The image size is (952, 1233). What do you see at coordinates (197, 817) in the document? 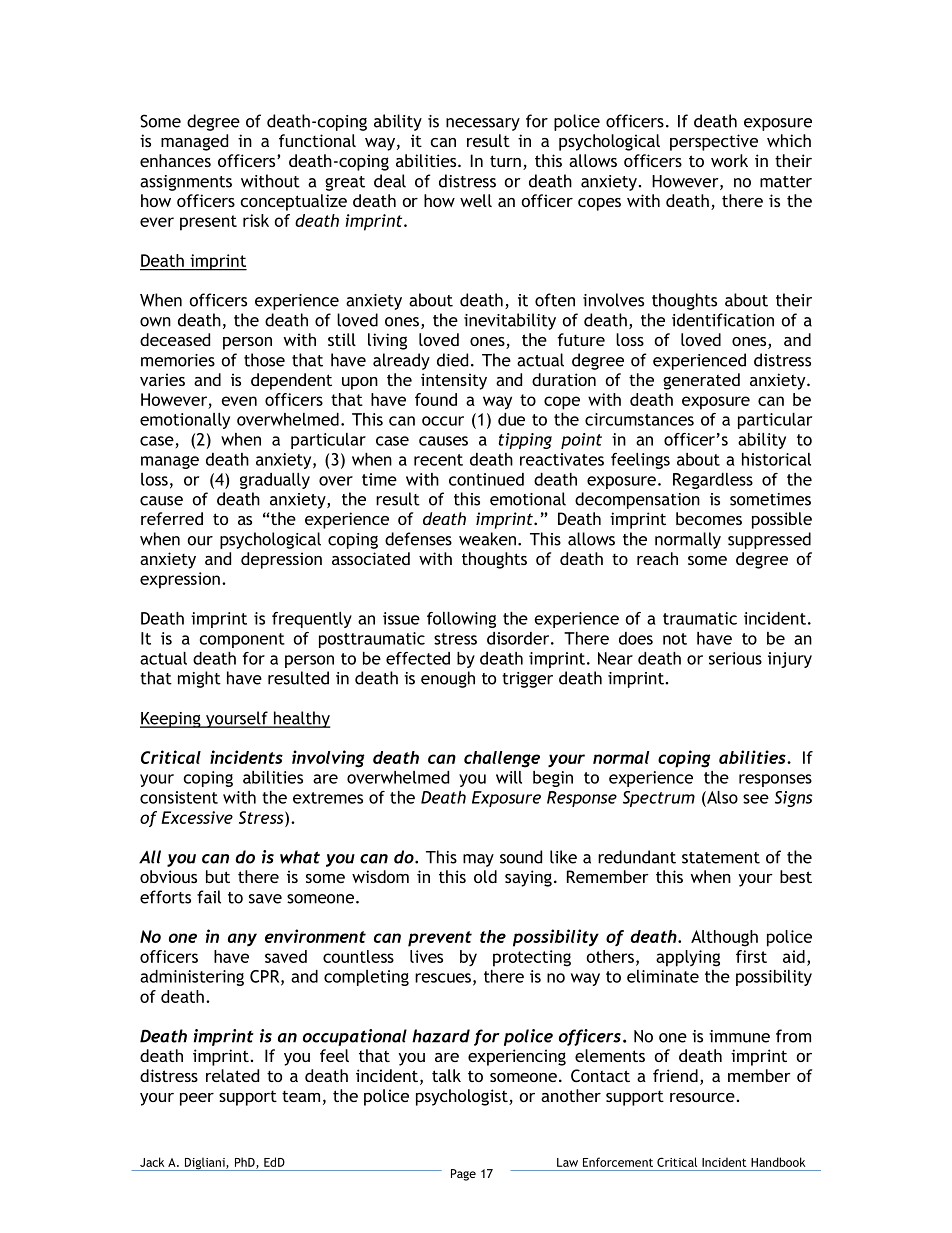
I see `Excessive` at bounding box center [197, 817].
